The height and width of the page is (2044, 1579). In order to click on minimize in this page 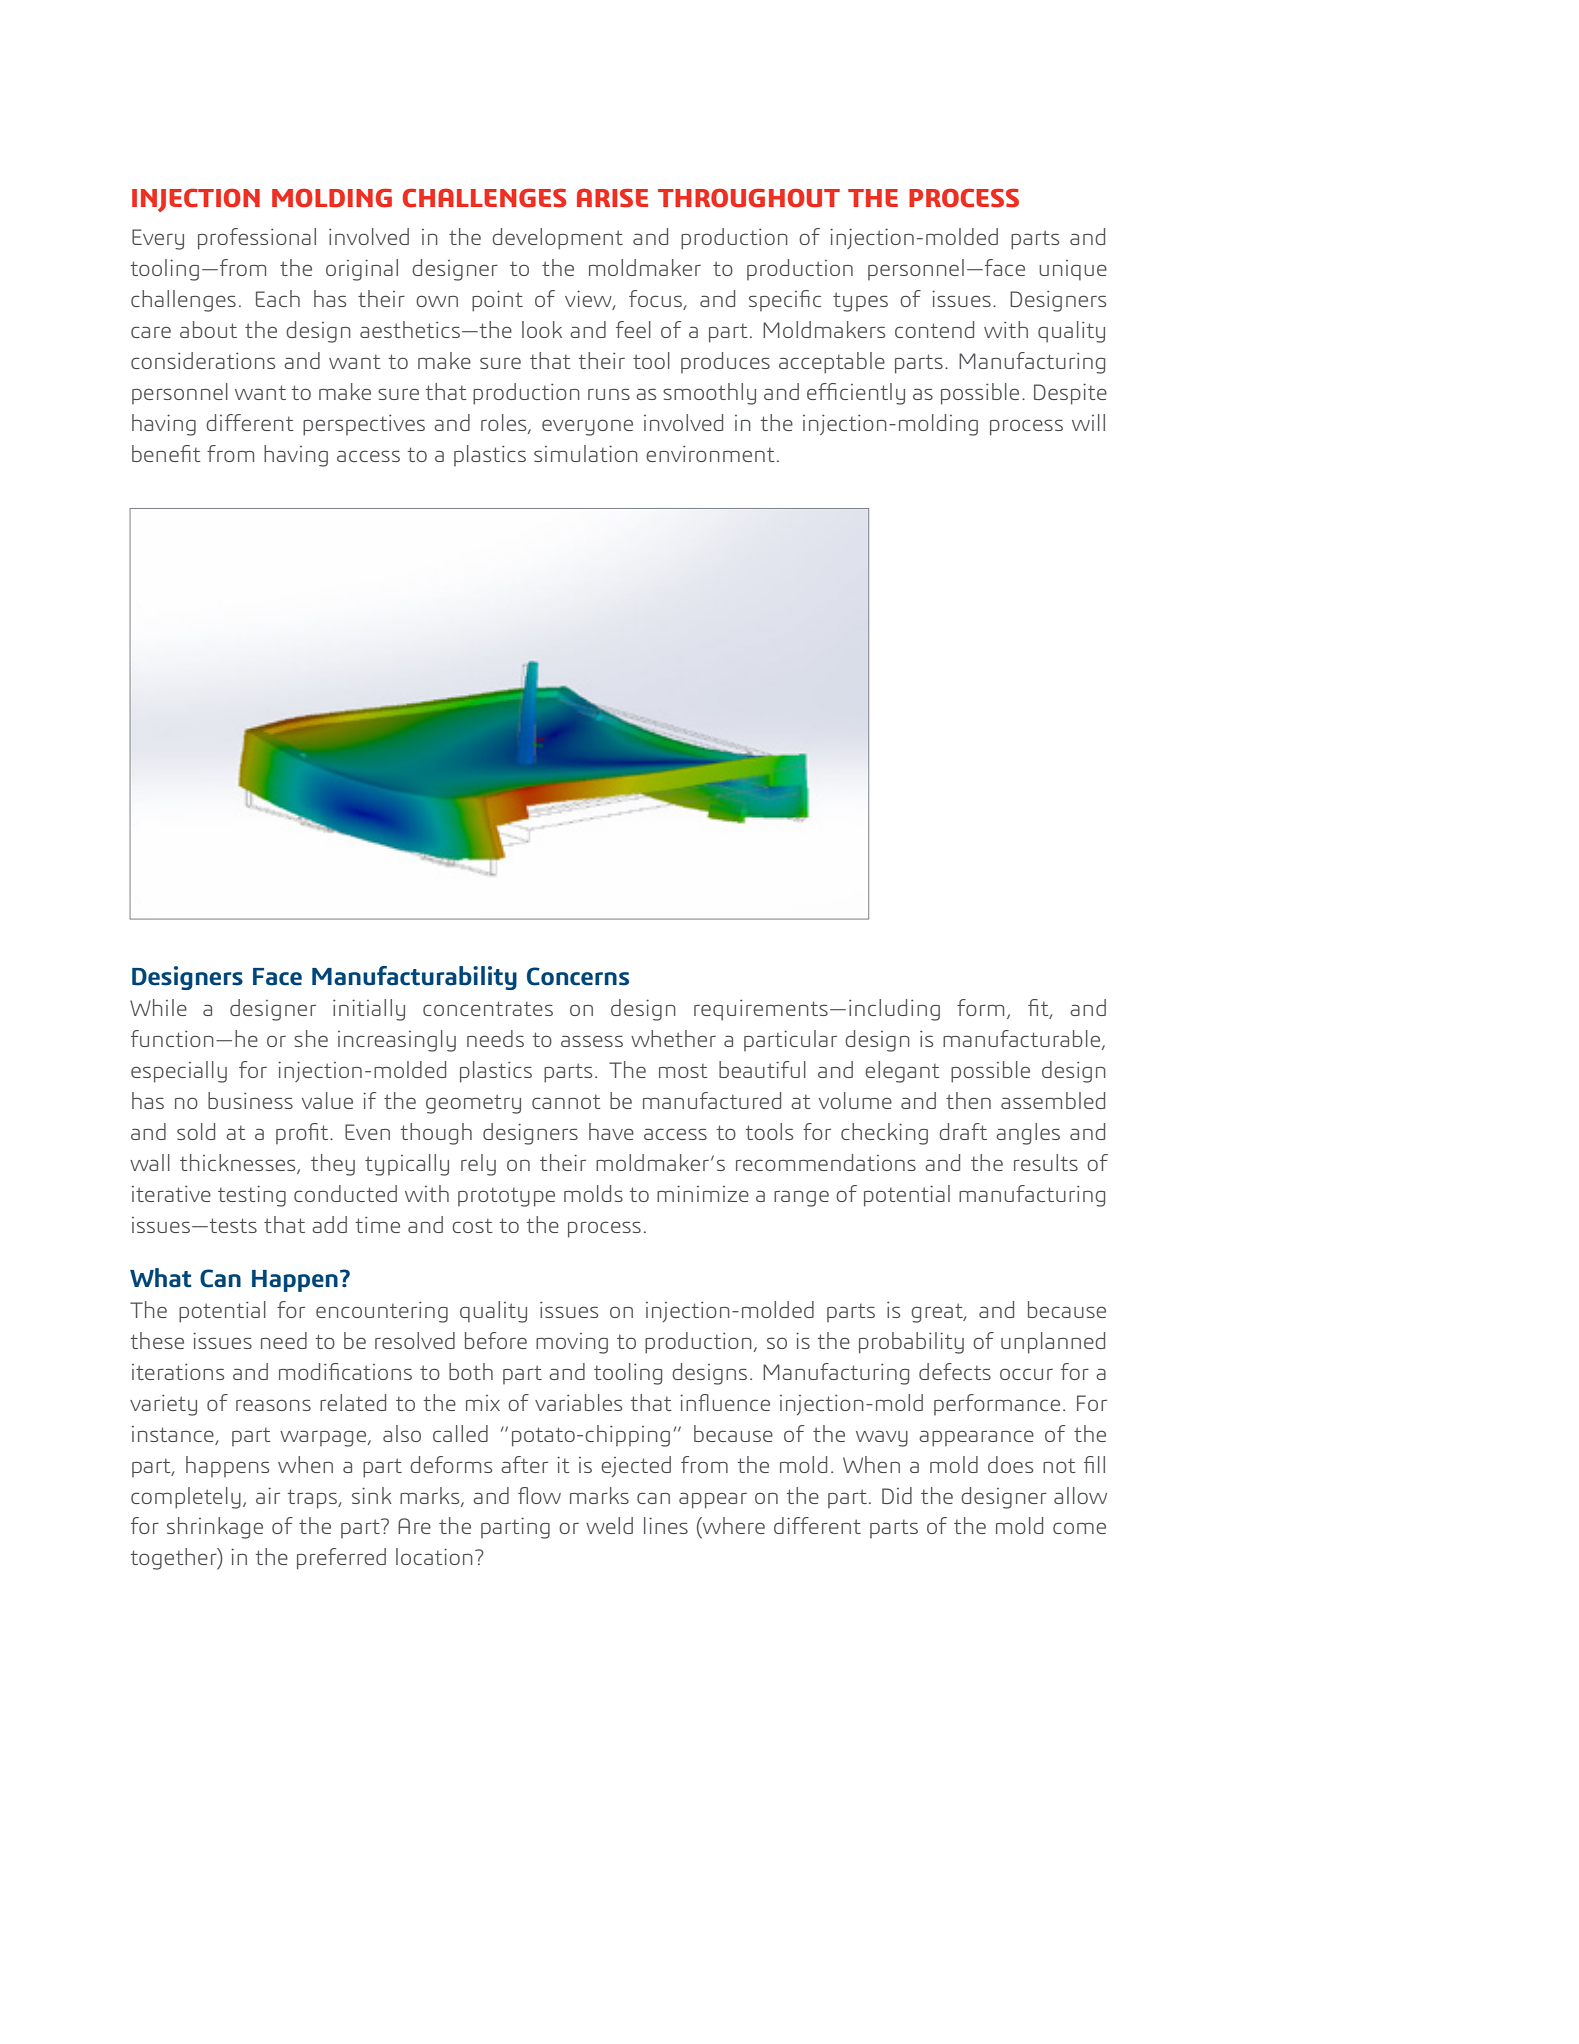, I will do `click(703, 1193)`.
